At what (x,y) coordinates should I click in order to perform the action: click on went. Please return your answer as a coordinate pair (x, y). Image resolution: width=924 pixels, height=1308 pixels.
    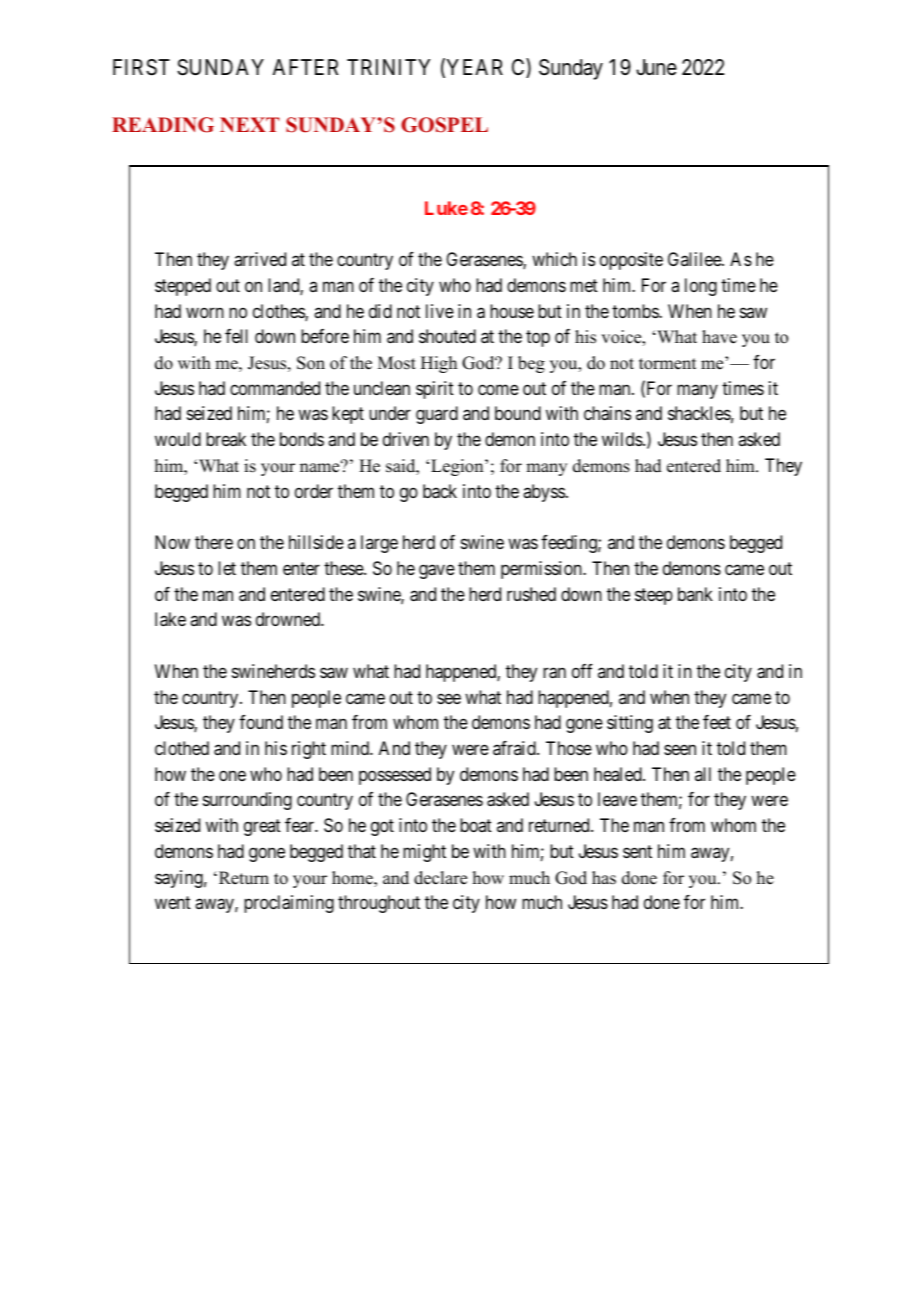
    Looking at the image, I should click on (173, 903).
